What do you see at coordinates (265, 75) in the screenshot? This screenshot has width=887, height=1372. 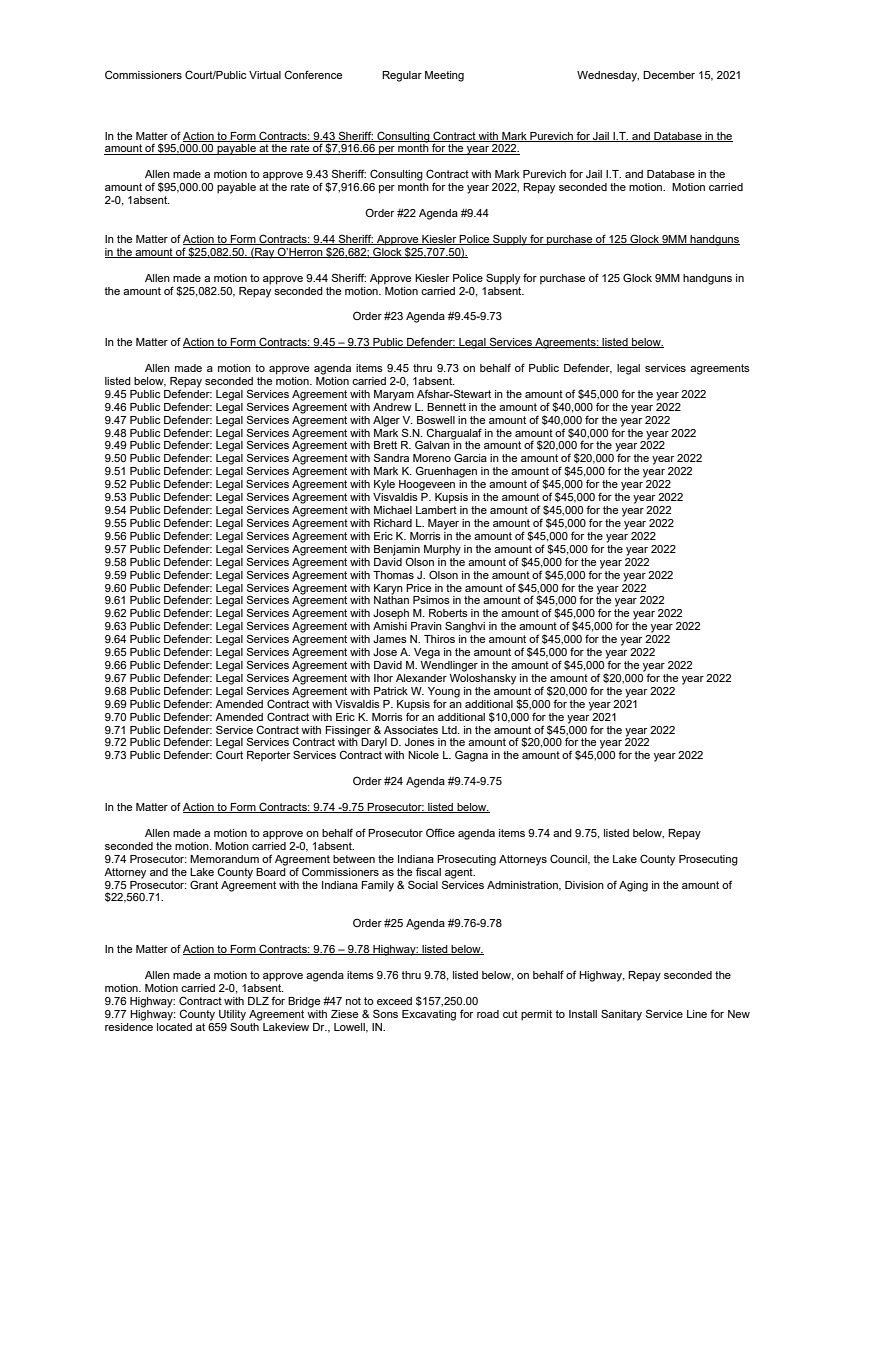 I see `Virtual` at bounding box center [265, 75].
